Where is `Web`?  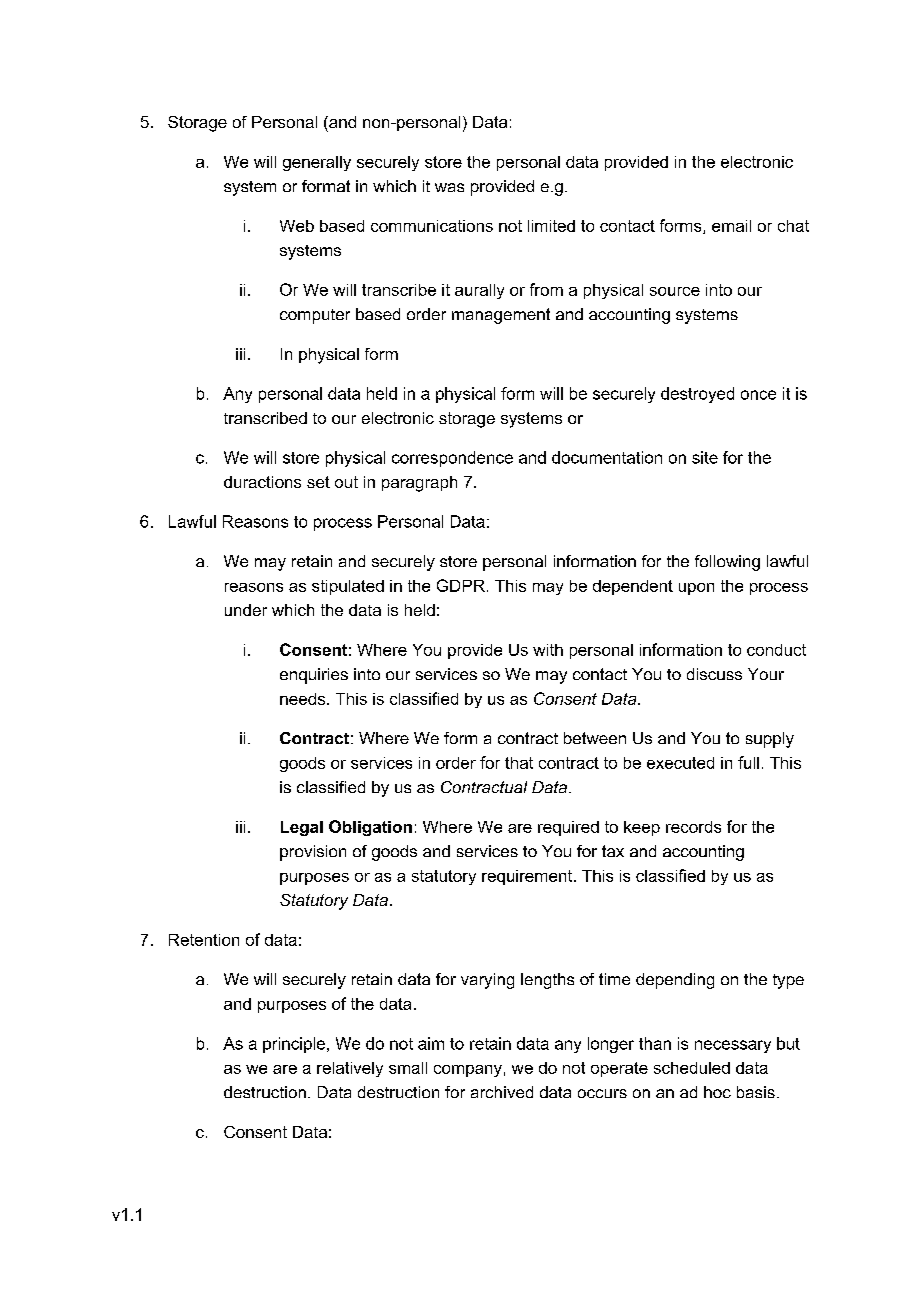 Web is located at coordinates (297, 226).
